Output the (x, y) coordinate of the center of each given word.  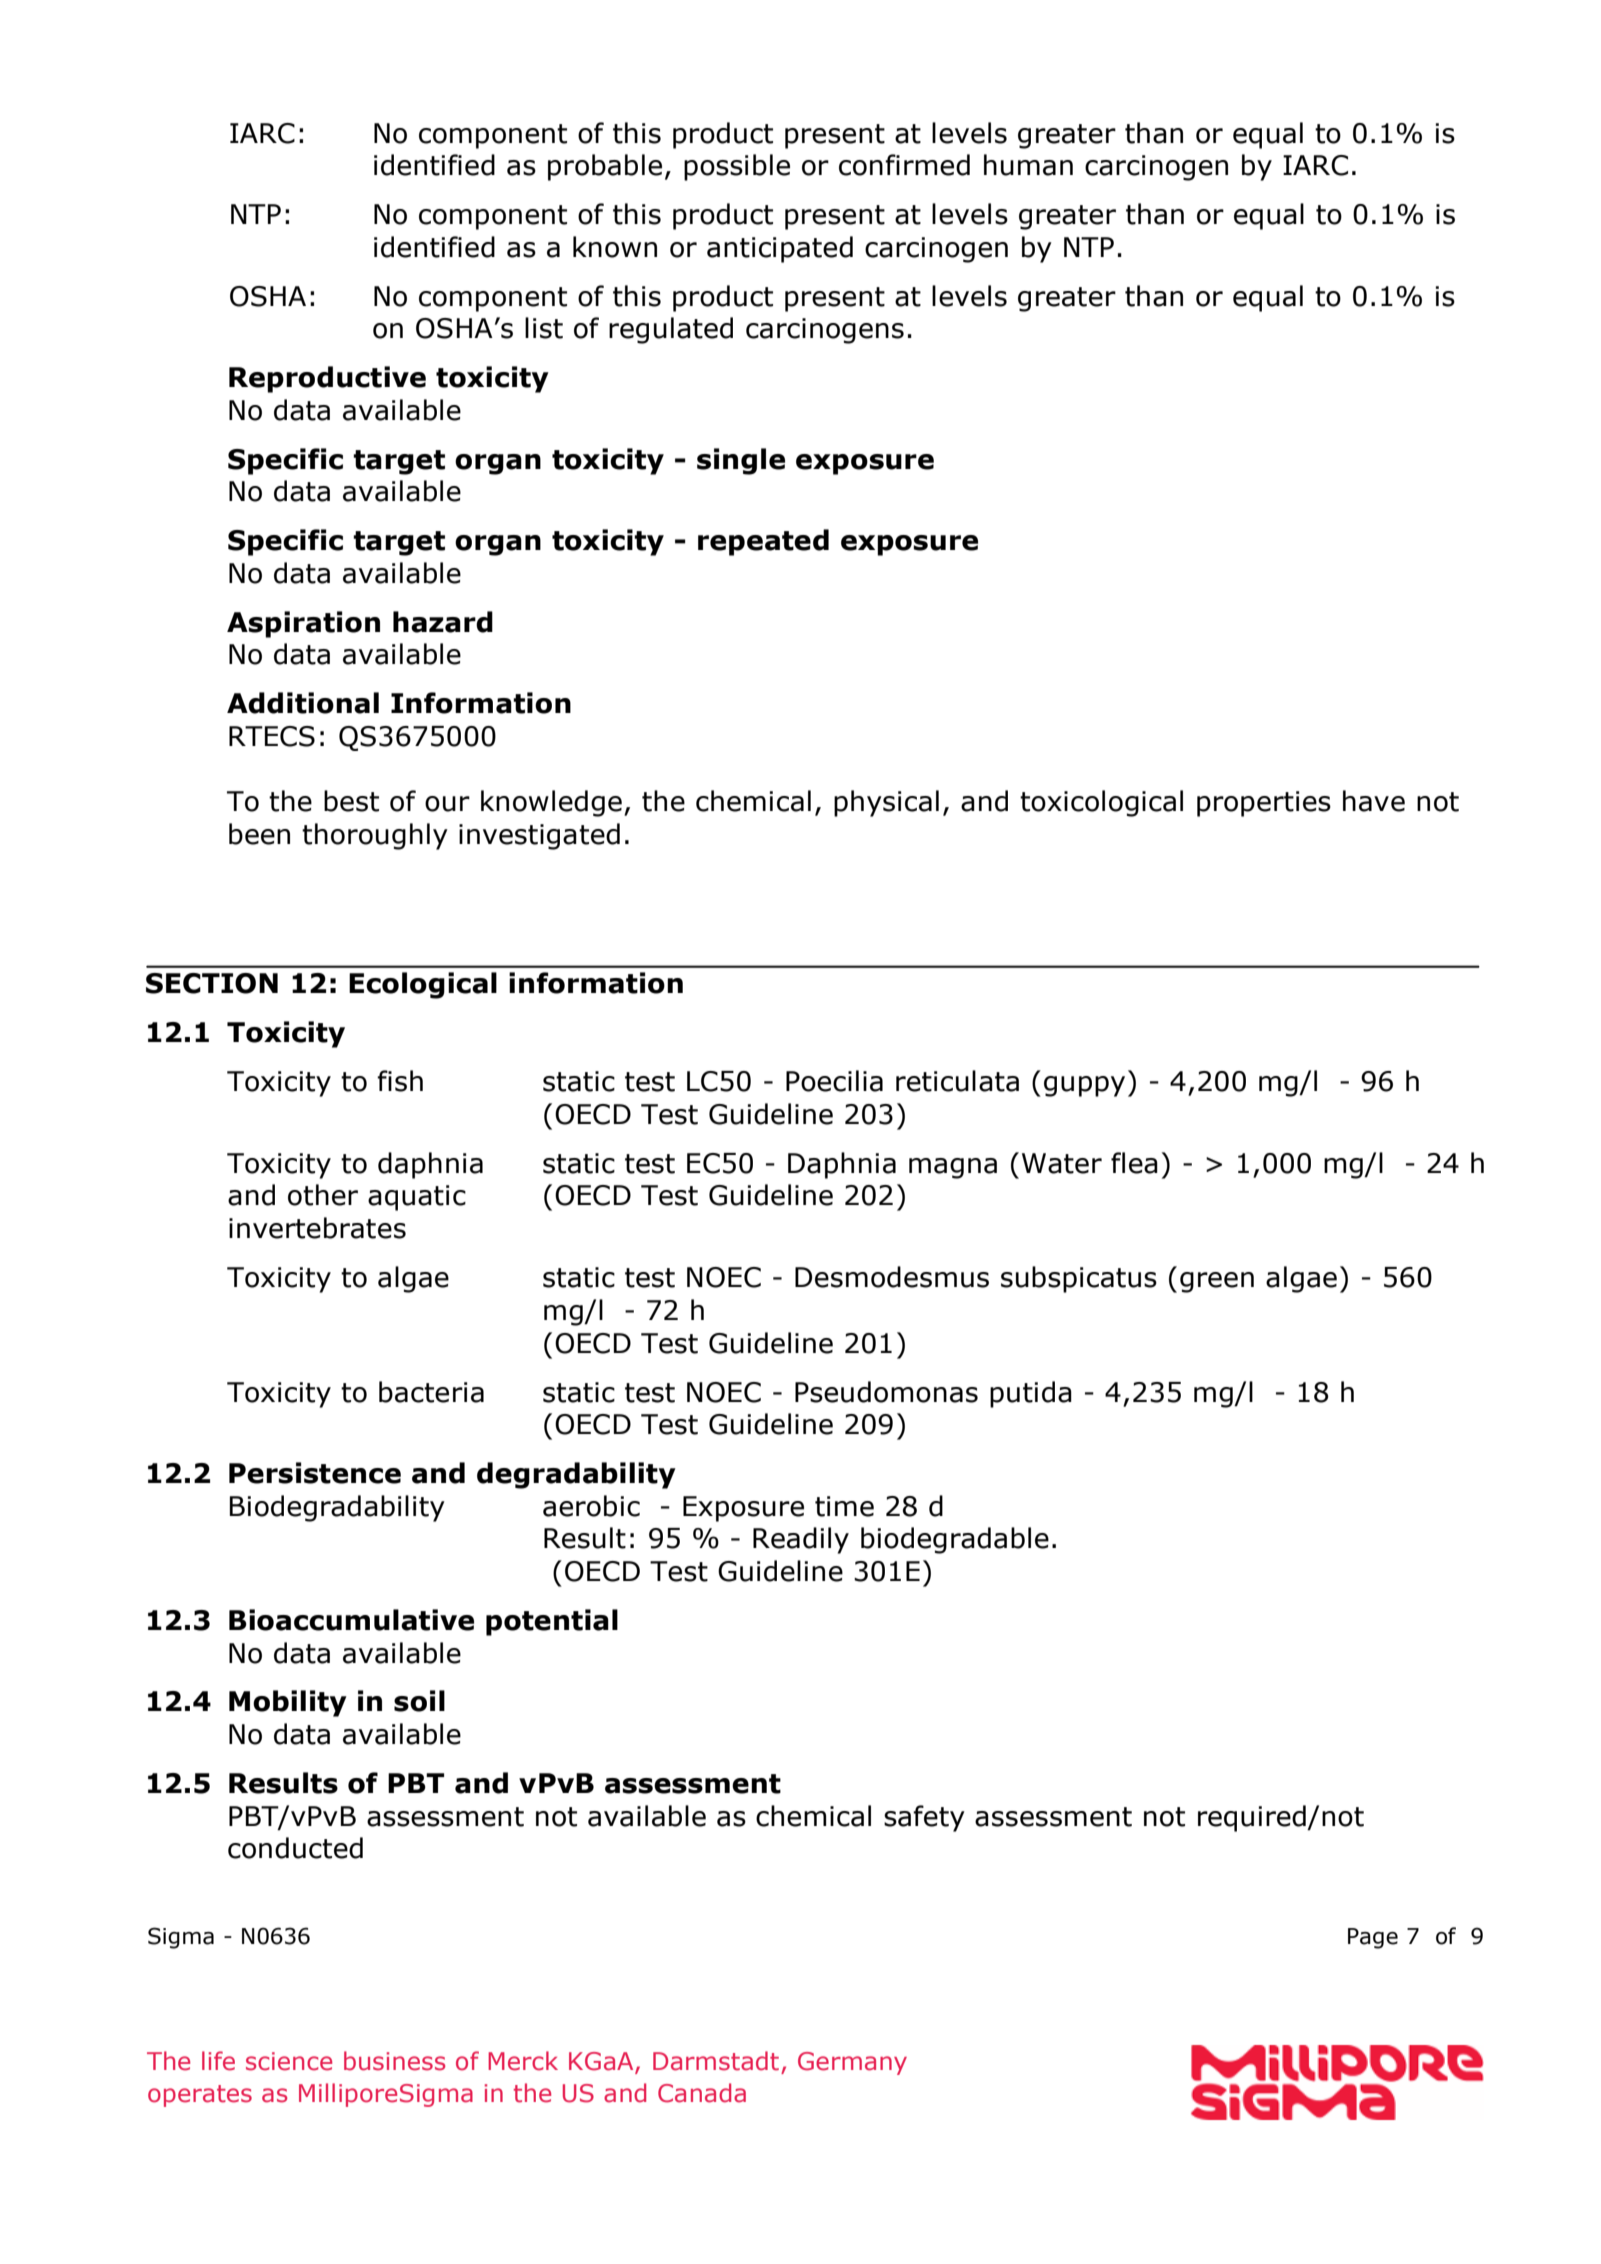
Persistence (315, 1473)
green (1217, 1282)
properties (1264, 804)
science (289, 2061)
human (1028, 165)
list (544, 328)
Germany (852, 2063)
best (351, 801)
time (844, 1506)
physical (886, 803)
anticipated (780, 249)
